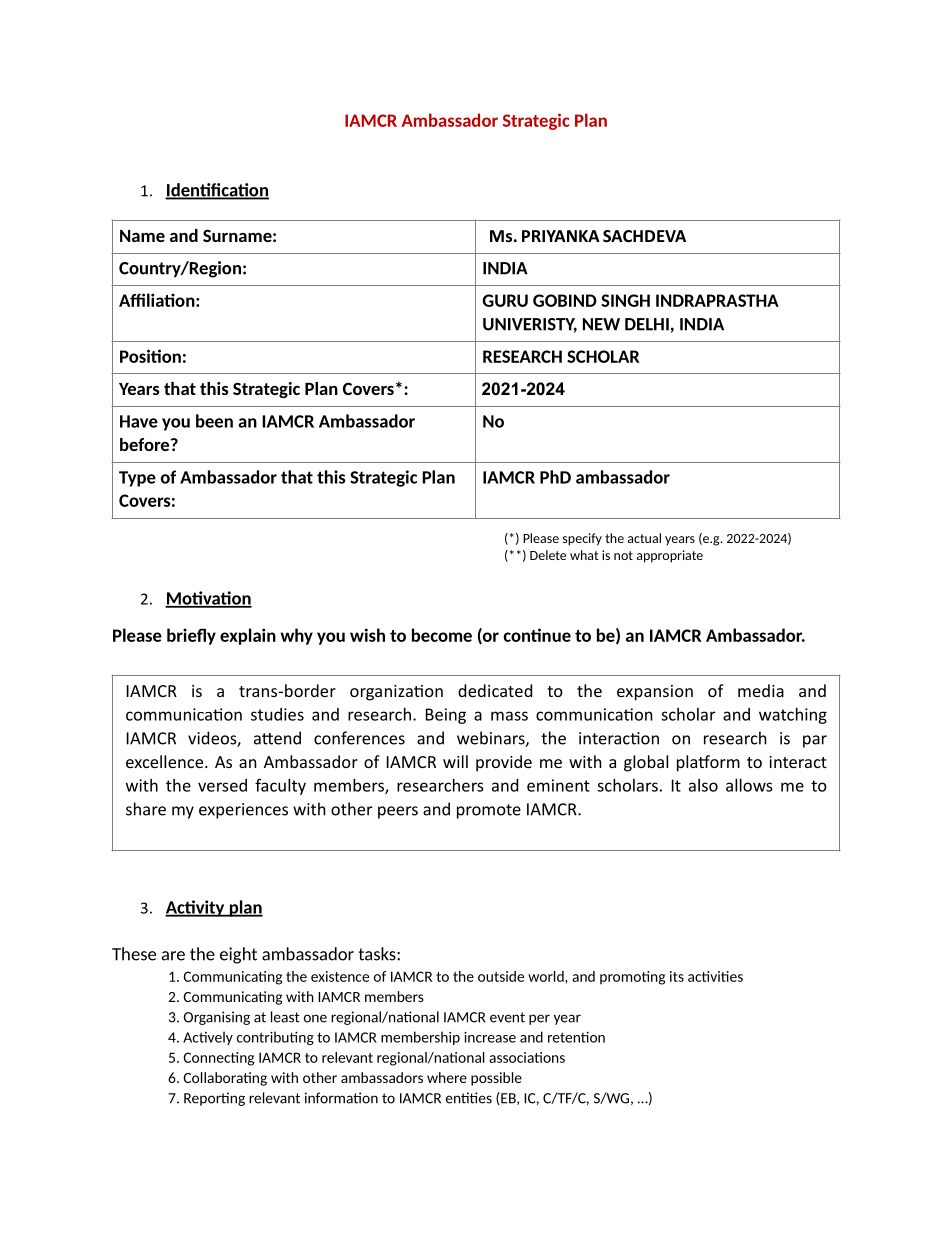 The width and height of the screenshot is (952, 1233). What do you see at coordinates (505, 300) in the screenshot?
I see `GURU` at bounding box center [505, 300].
